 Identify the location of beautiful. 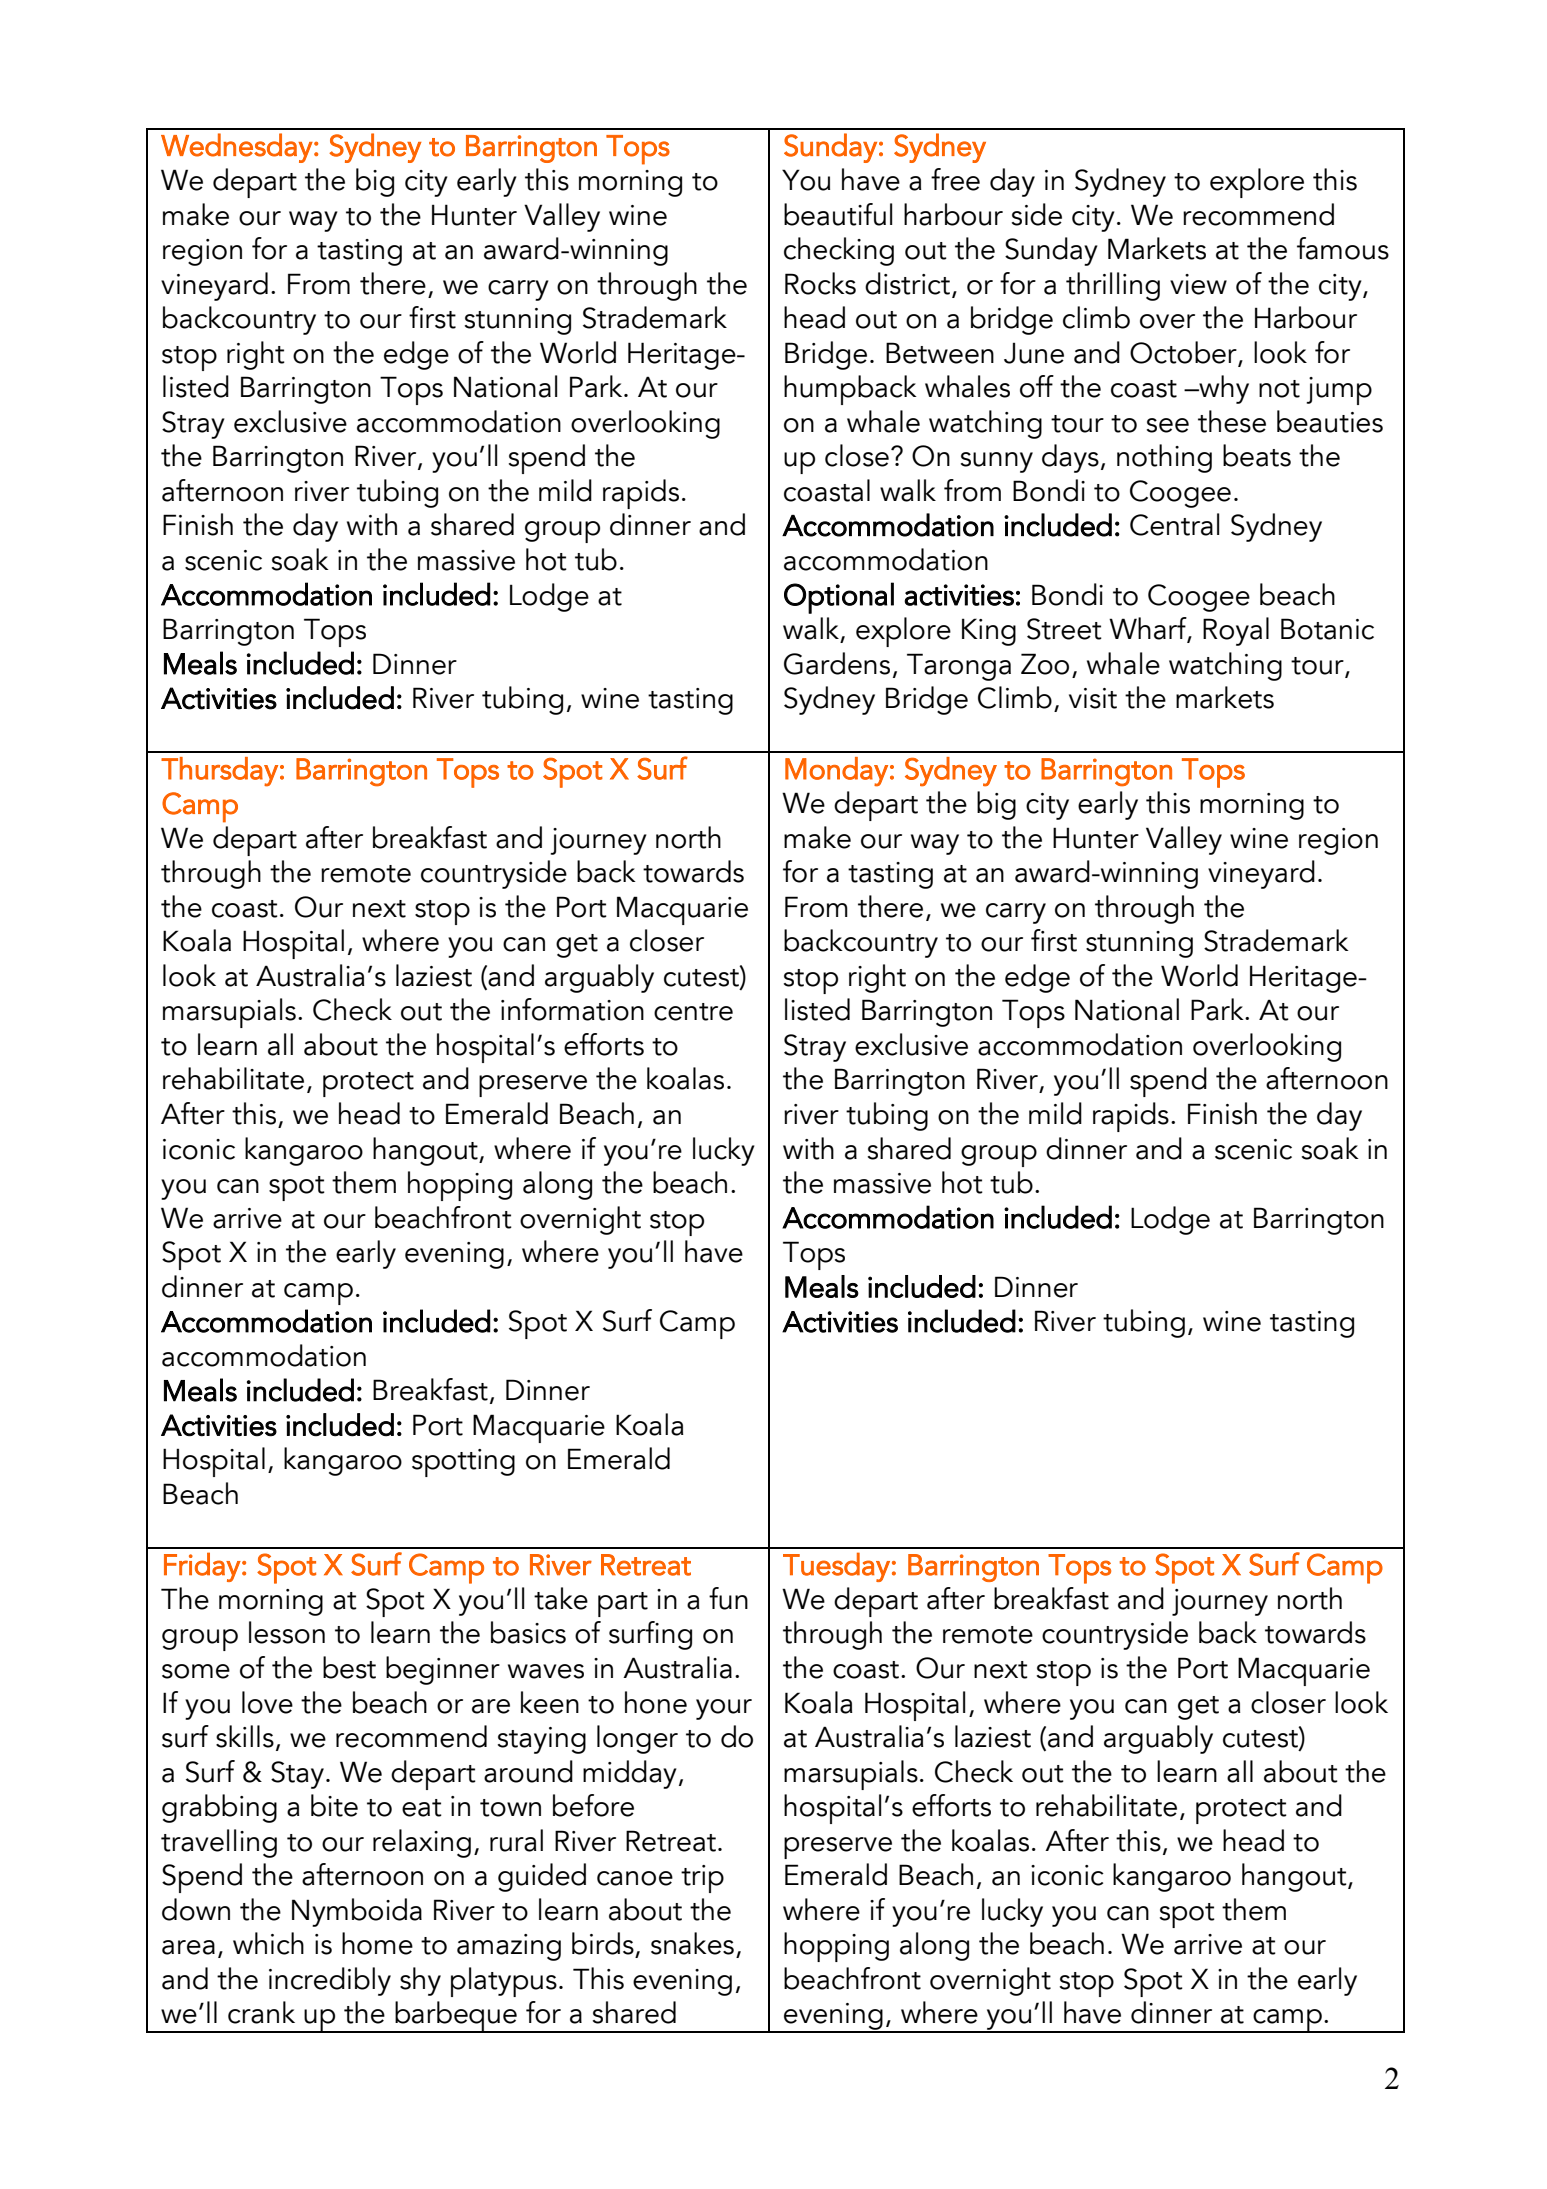
(838, 214).
